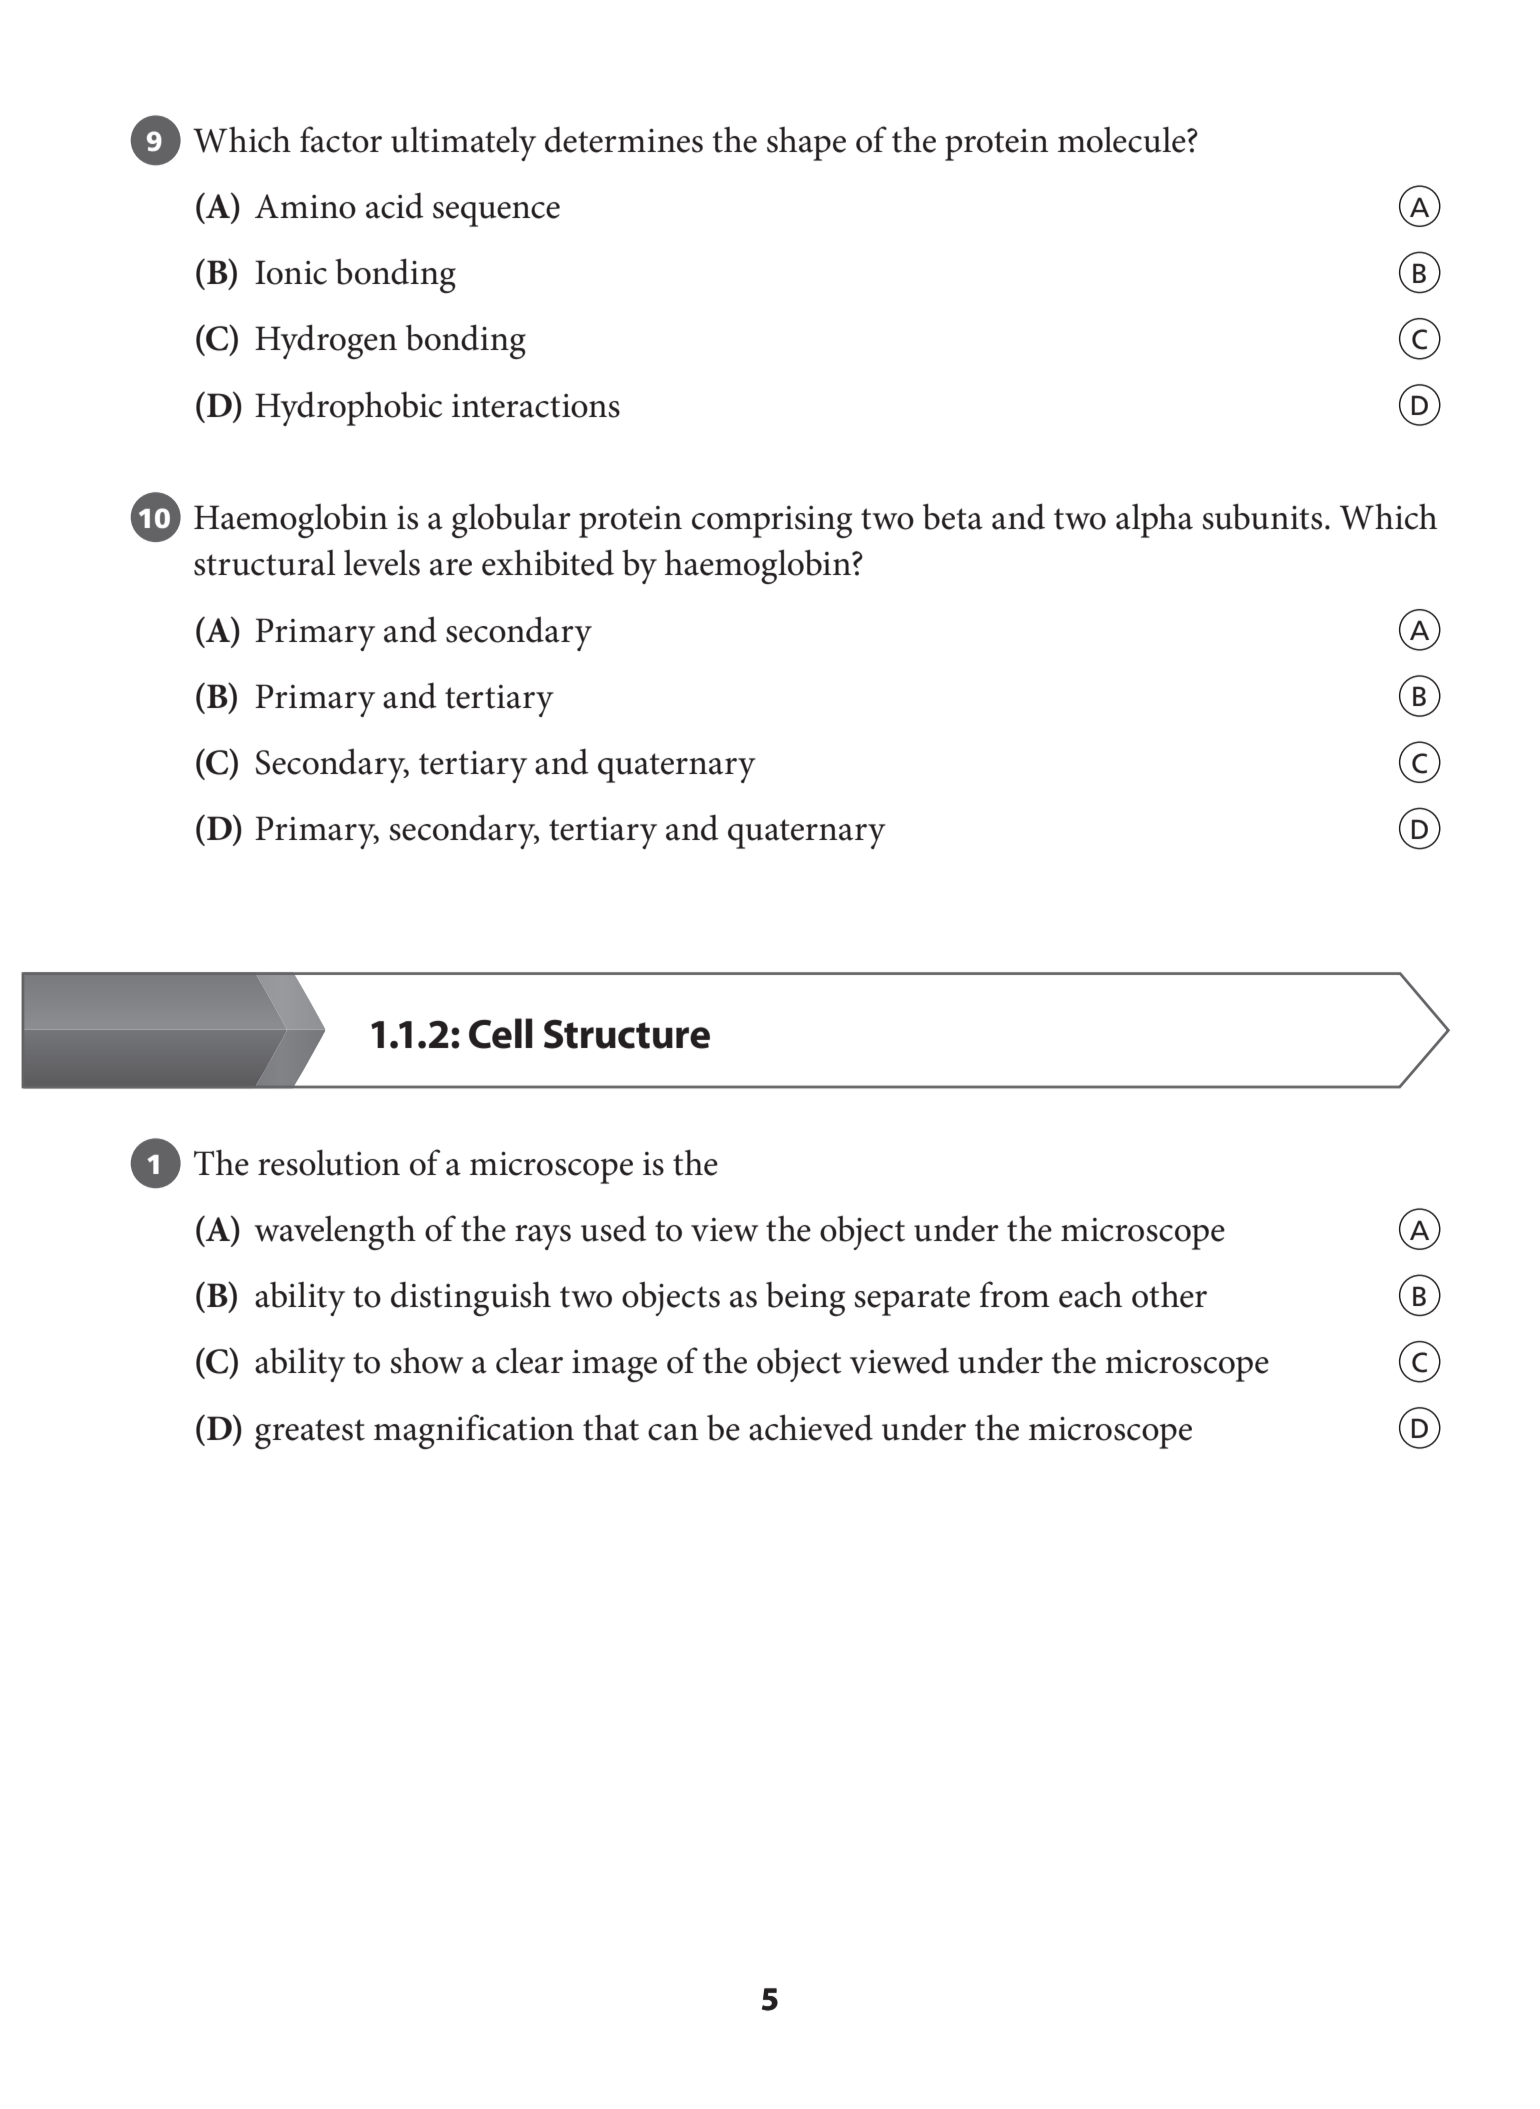 The width and height of the document is (1540, 2109). What do you see at coordinates (673, 1432) in the document?
I see `can` at bounding box center [673, 1432].
